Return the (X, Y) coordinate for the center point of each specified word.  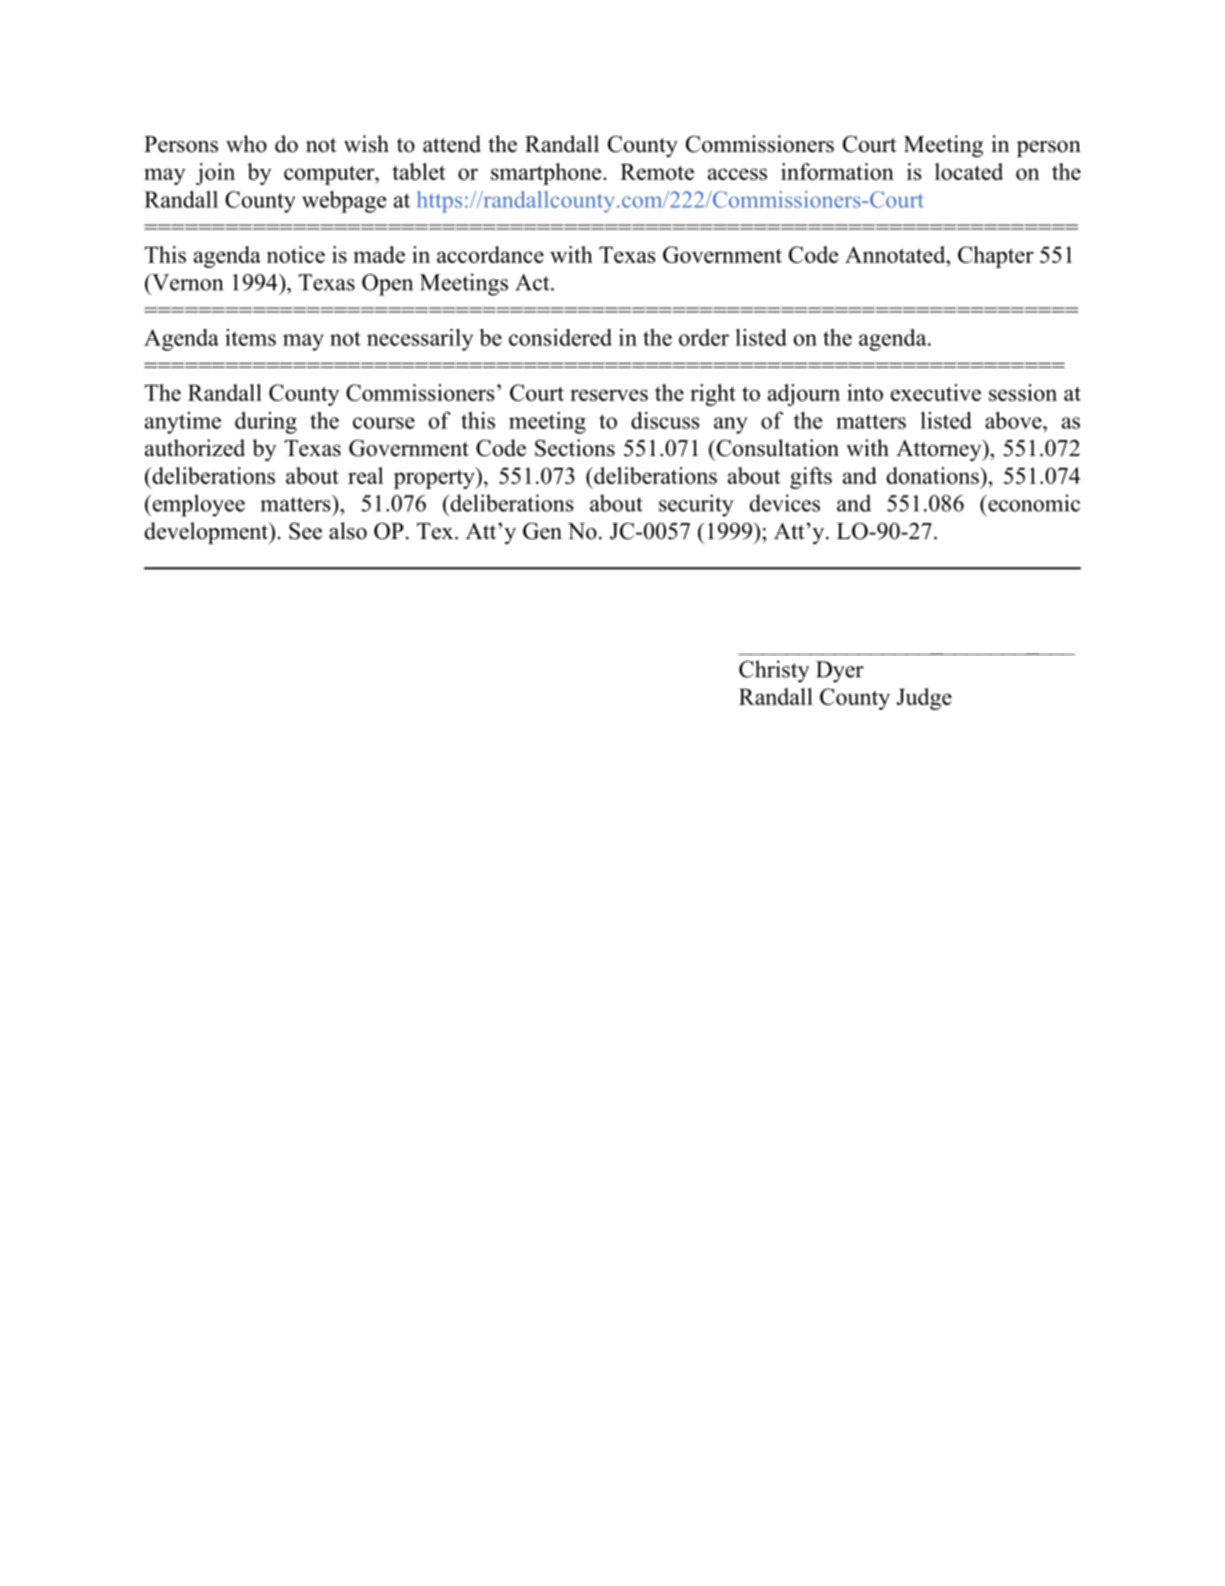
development (208, 533)
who (246, 144)
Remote (657, 172)
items (250, 337)
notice (296, 254)
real (365, 475)
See (305, 531)
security (696, 505)
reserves (609, 395)
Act (533, 282)
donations (934, 475)
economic (1033, 503)
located (969, 171)
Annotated (896, 254)
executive (936, 392)
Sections (575, 448)
